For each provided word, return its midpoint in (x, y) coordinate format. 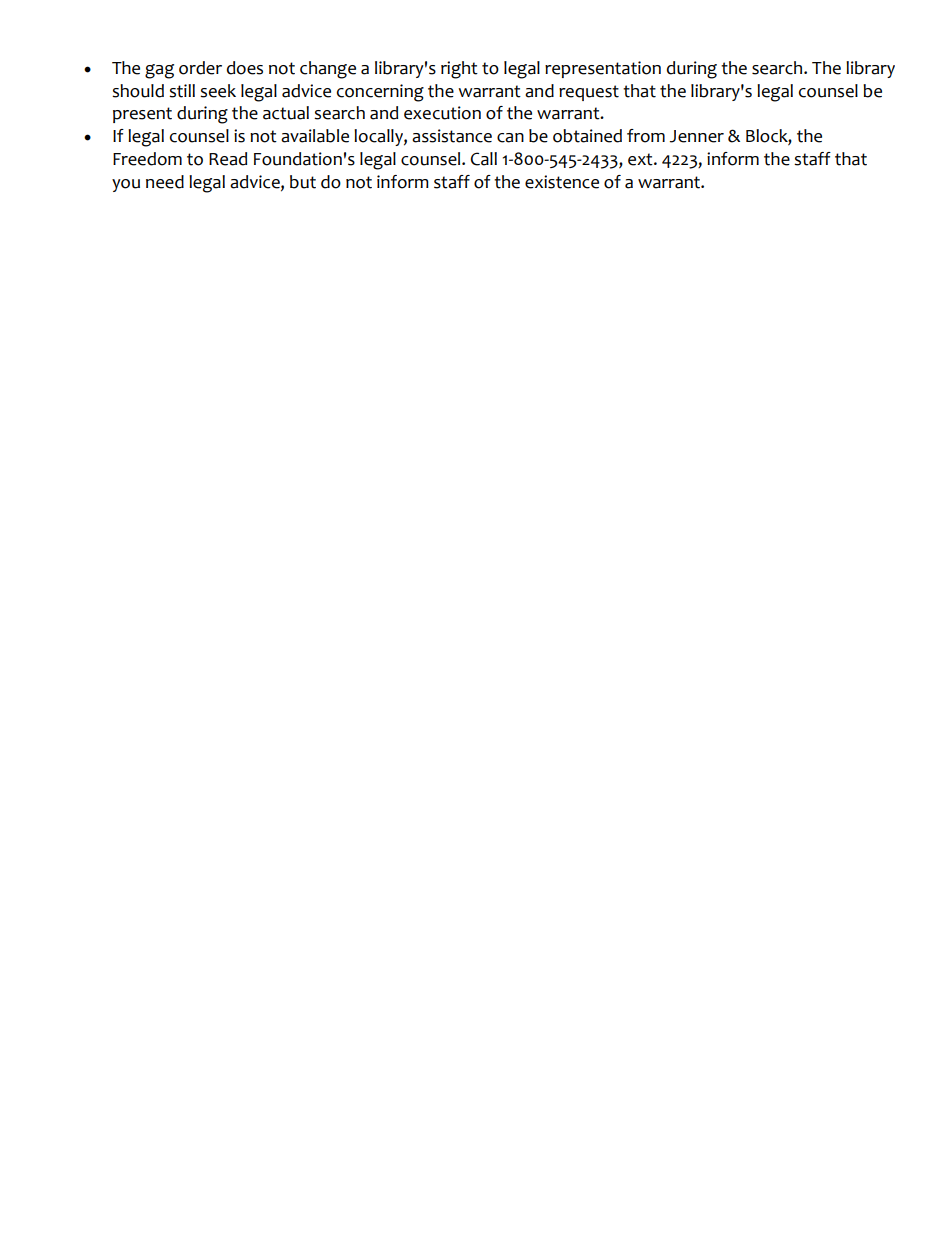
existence (562, 182)
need (165, 182)
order (200, 68)
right (459, 70)
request (589, 93)
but (303, 182)
